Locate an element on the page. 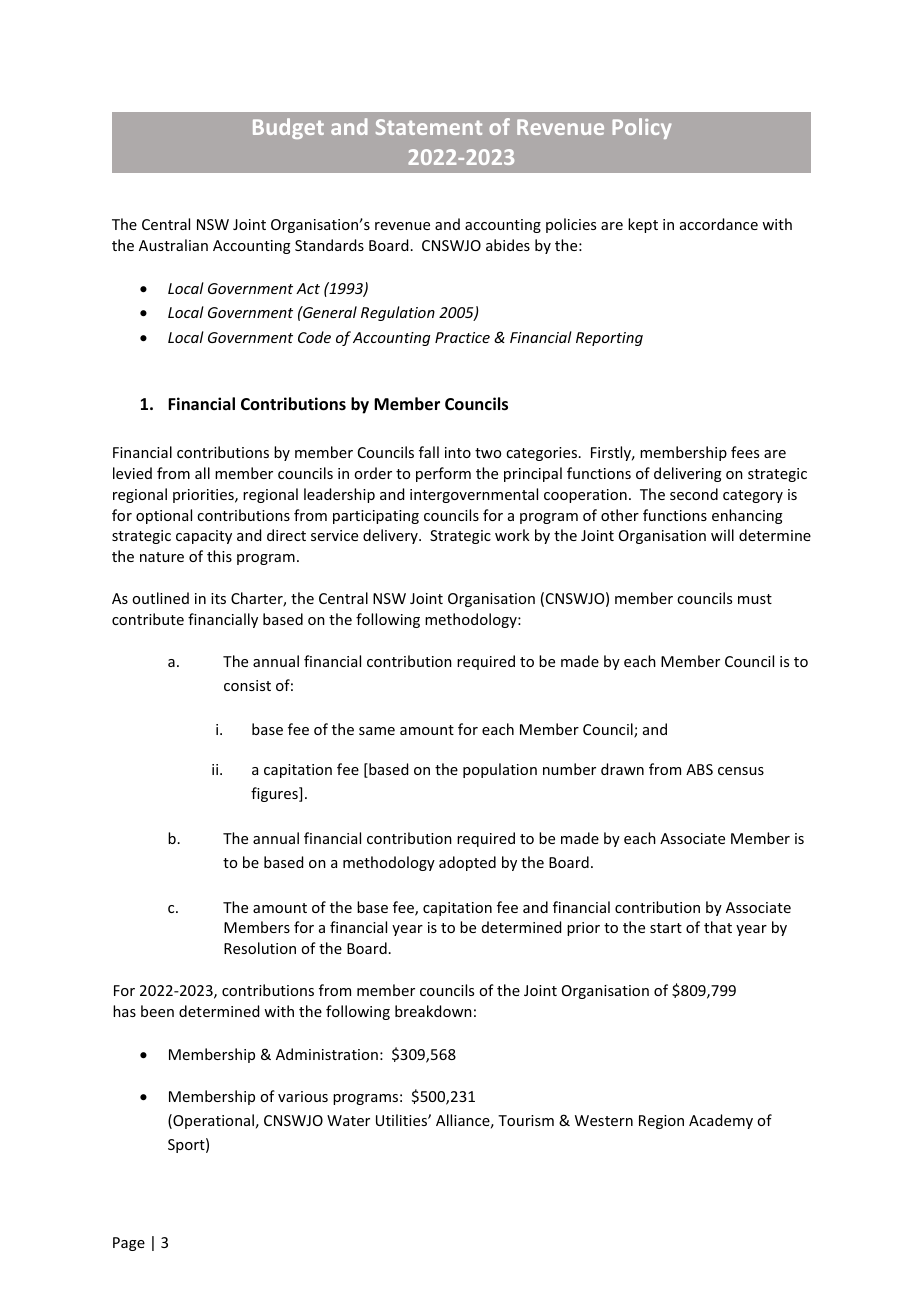 This document has width=924, height=1308. Page is located at coordinates (129, 1244).
